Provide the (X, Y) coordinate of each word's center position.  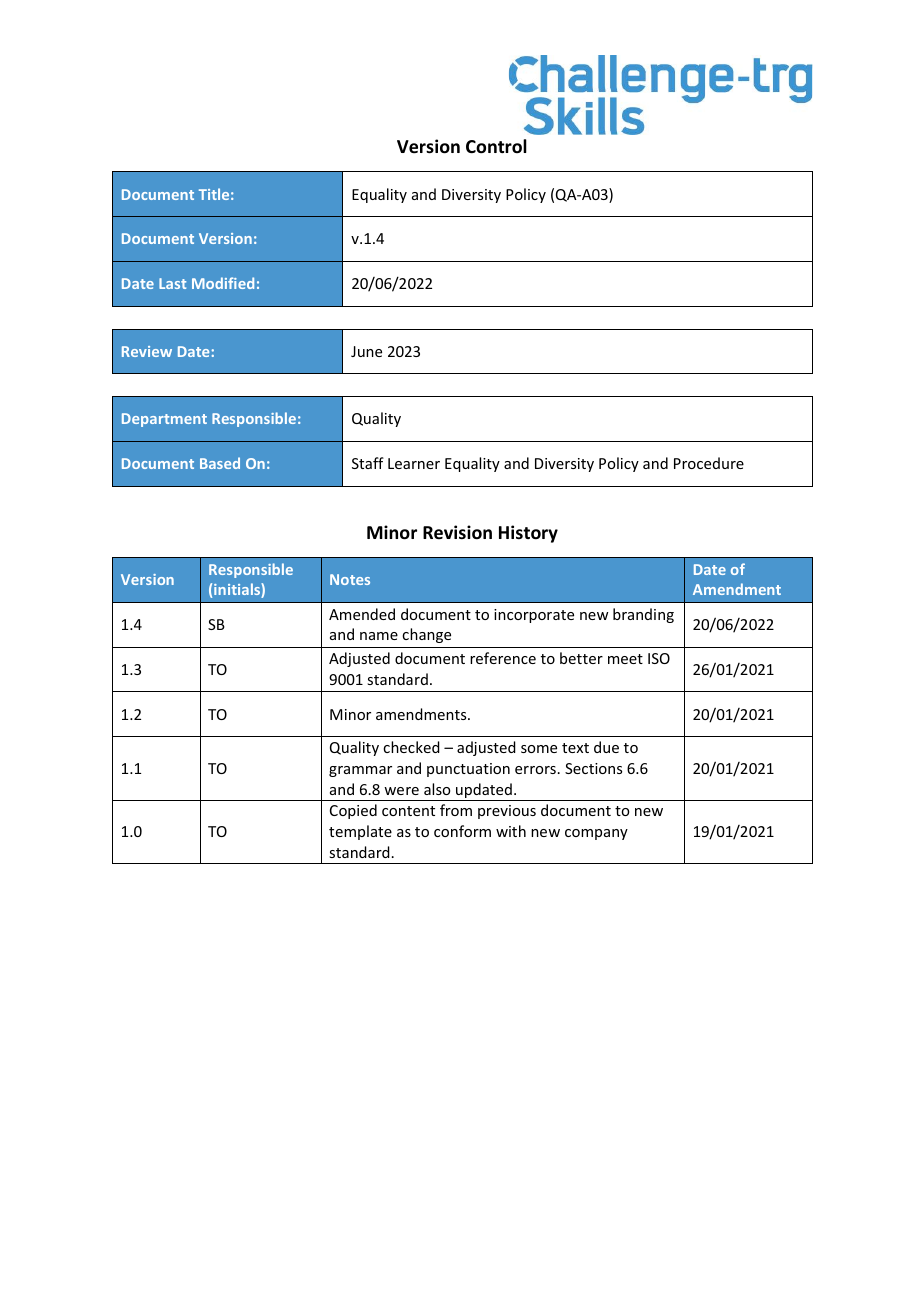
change (426, 635)
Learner (414, 463)
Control (496, 146)
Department (164, 420)
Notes (350, 579)
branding (643, 615)
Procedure (709, 463)
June (366, 351)
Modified (223, 283)
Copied (353, 811)
